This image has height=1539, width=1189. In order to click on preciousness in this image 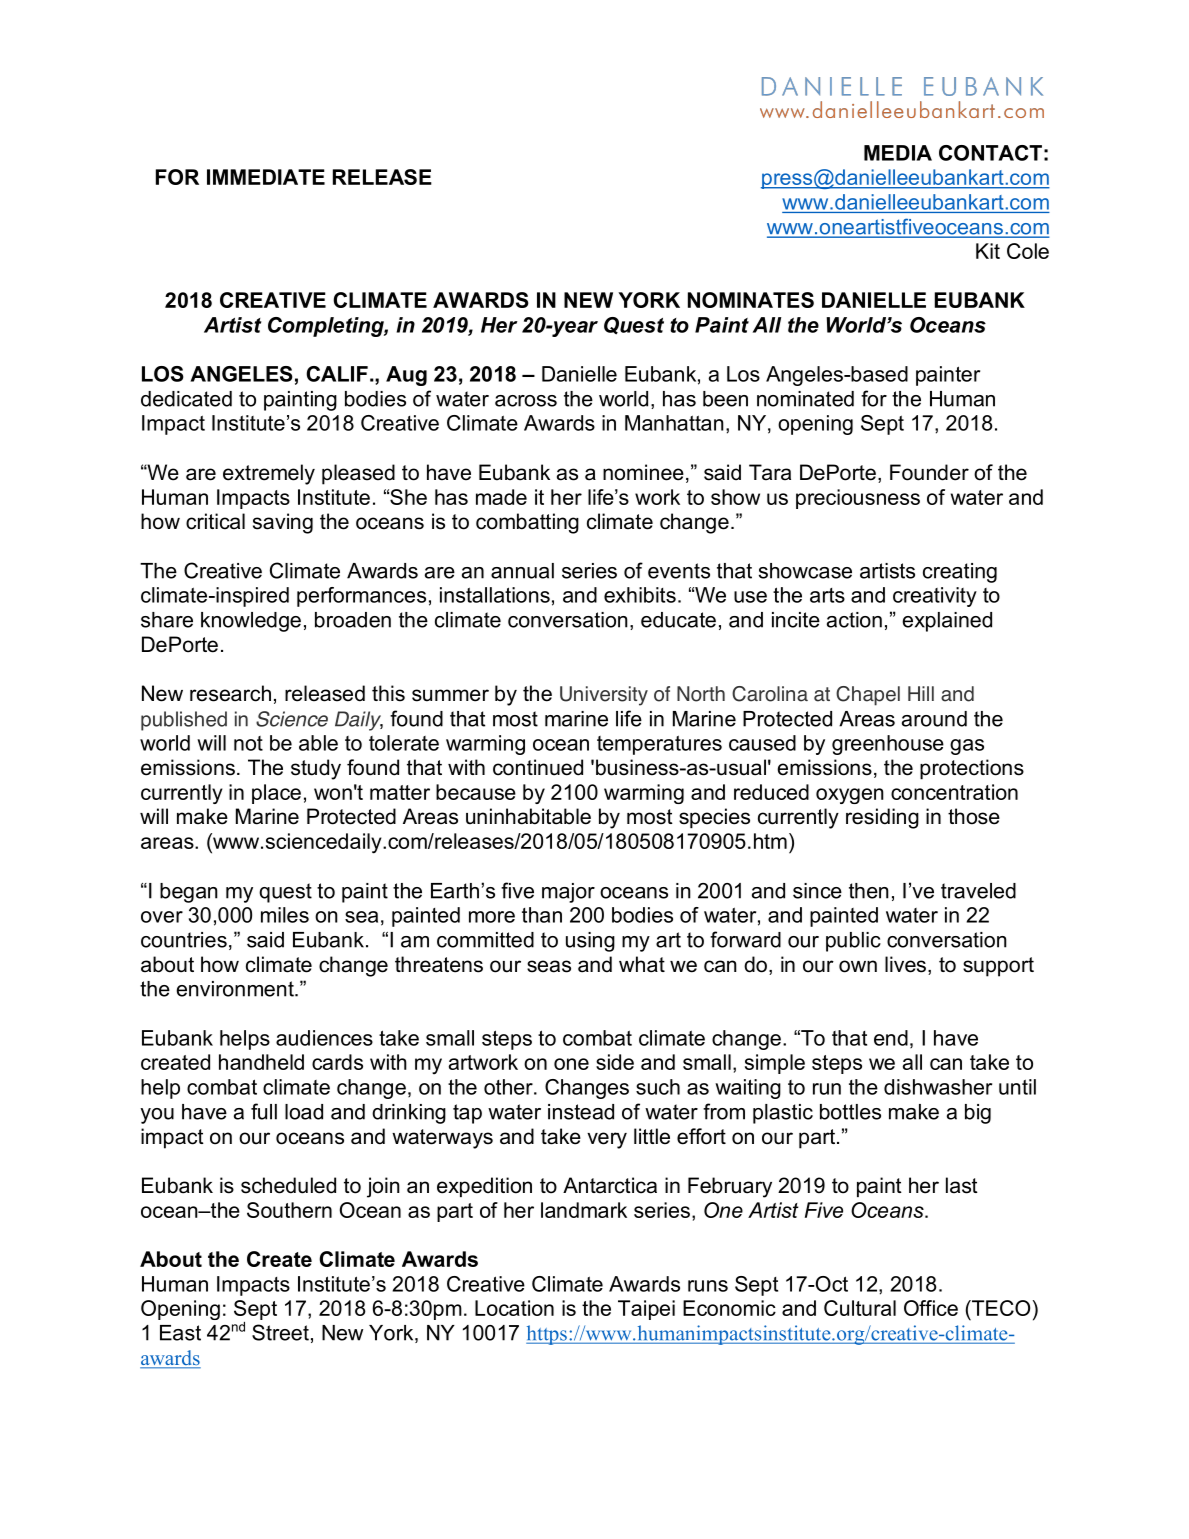, I will do `click(858, 499)`.
